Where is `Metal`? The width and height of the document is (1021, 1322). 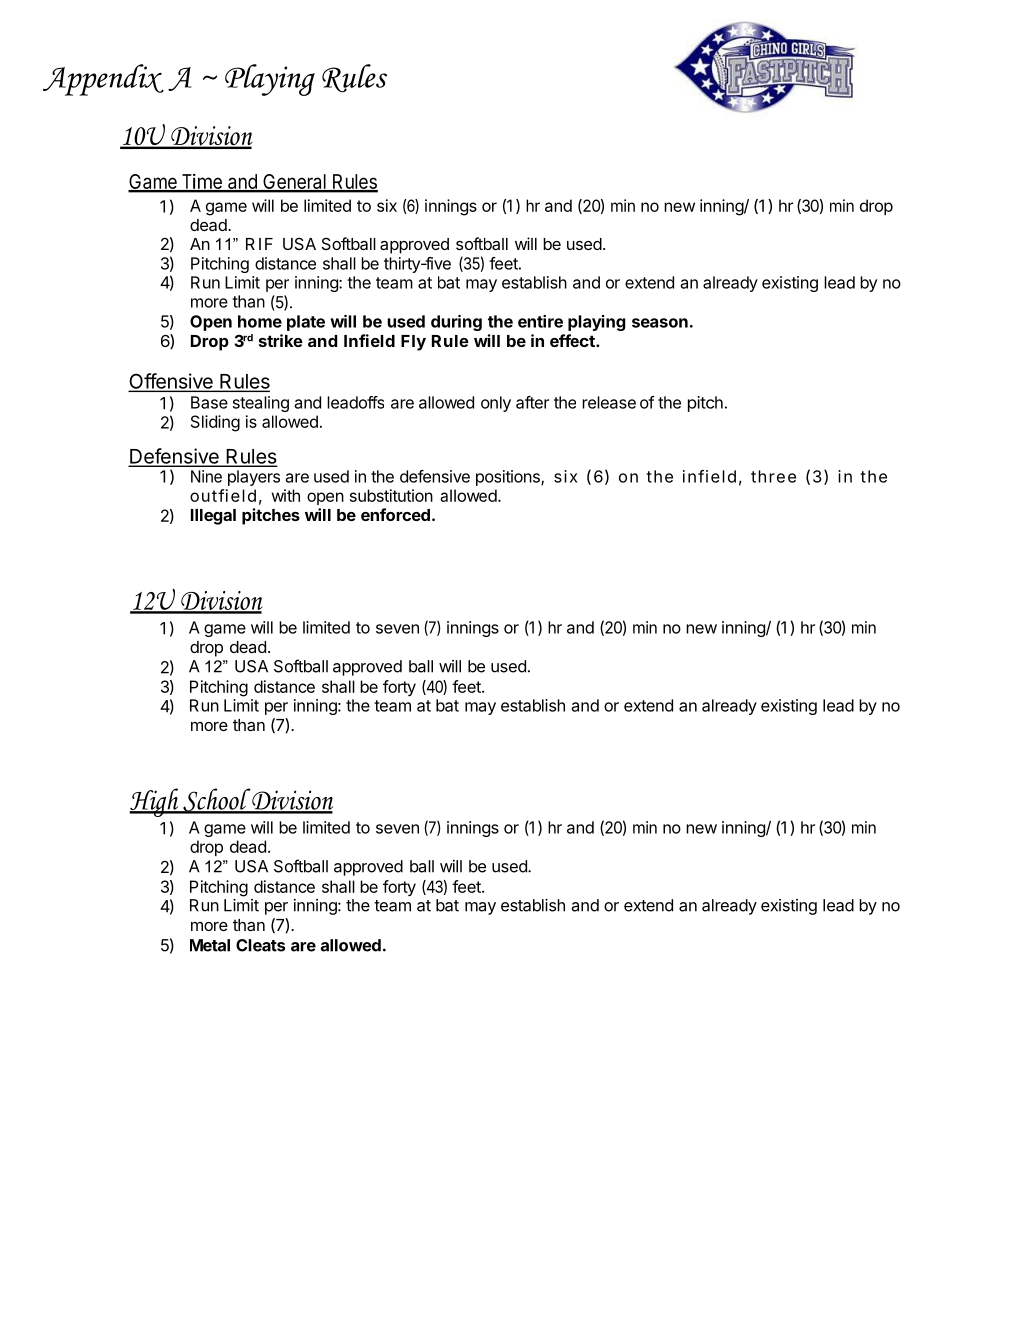
Metal is located at coordinates (210, 945).
